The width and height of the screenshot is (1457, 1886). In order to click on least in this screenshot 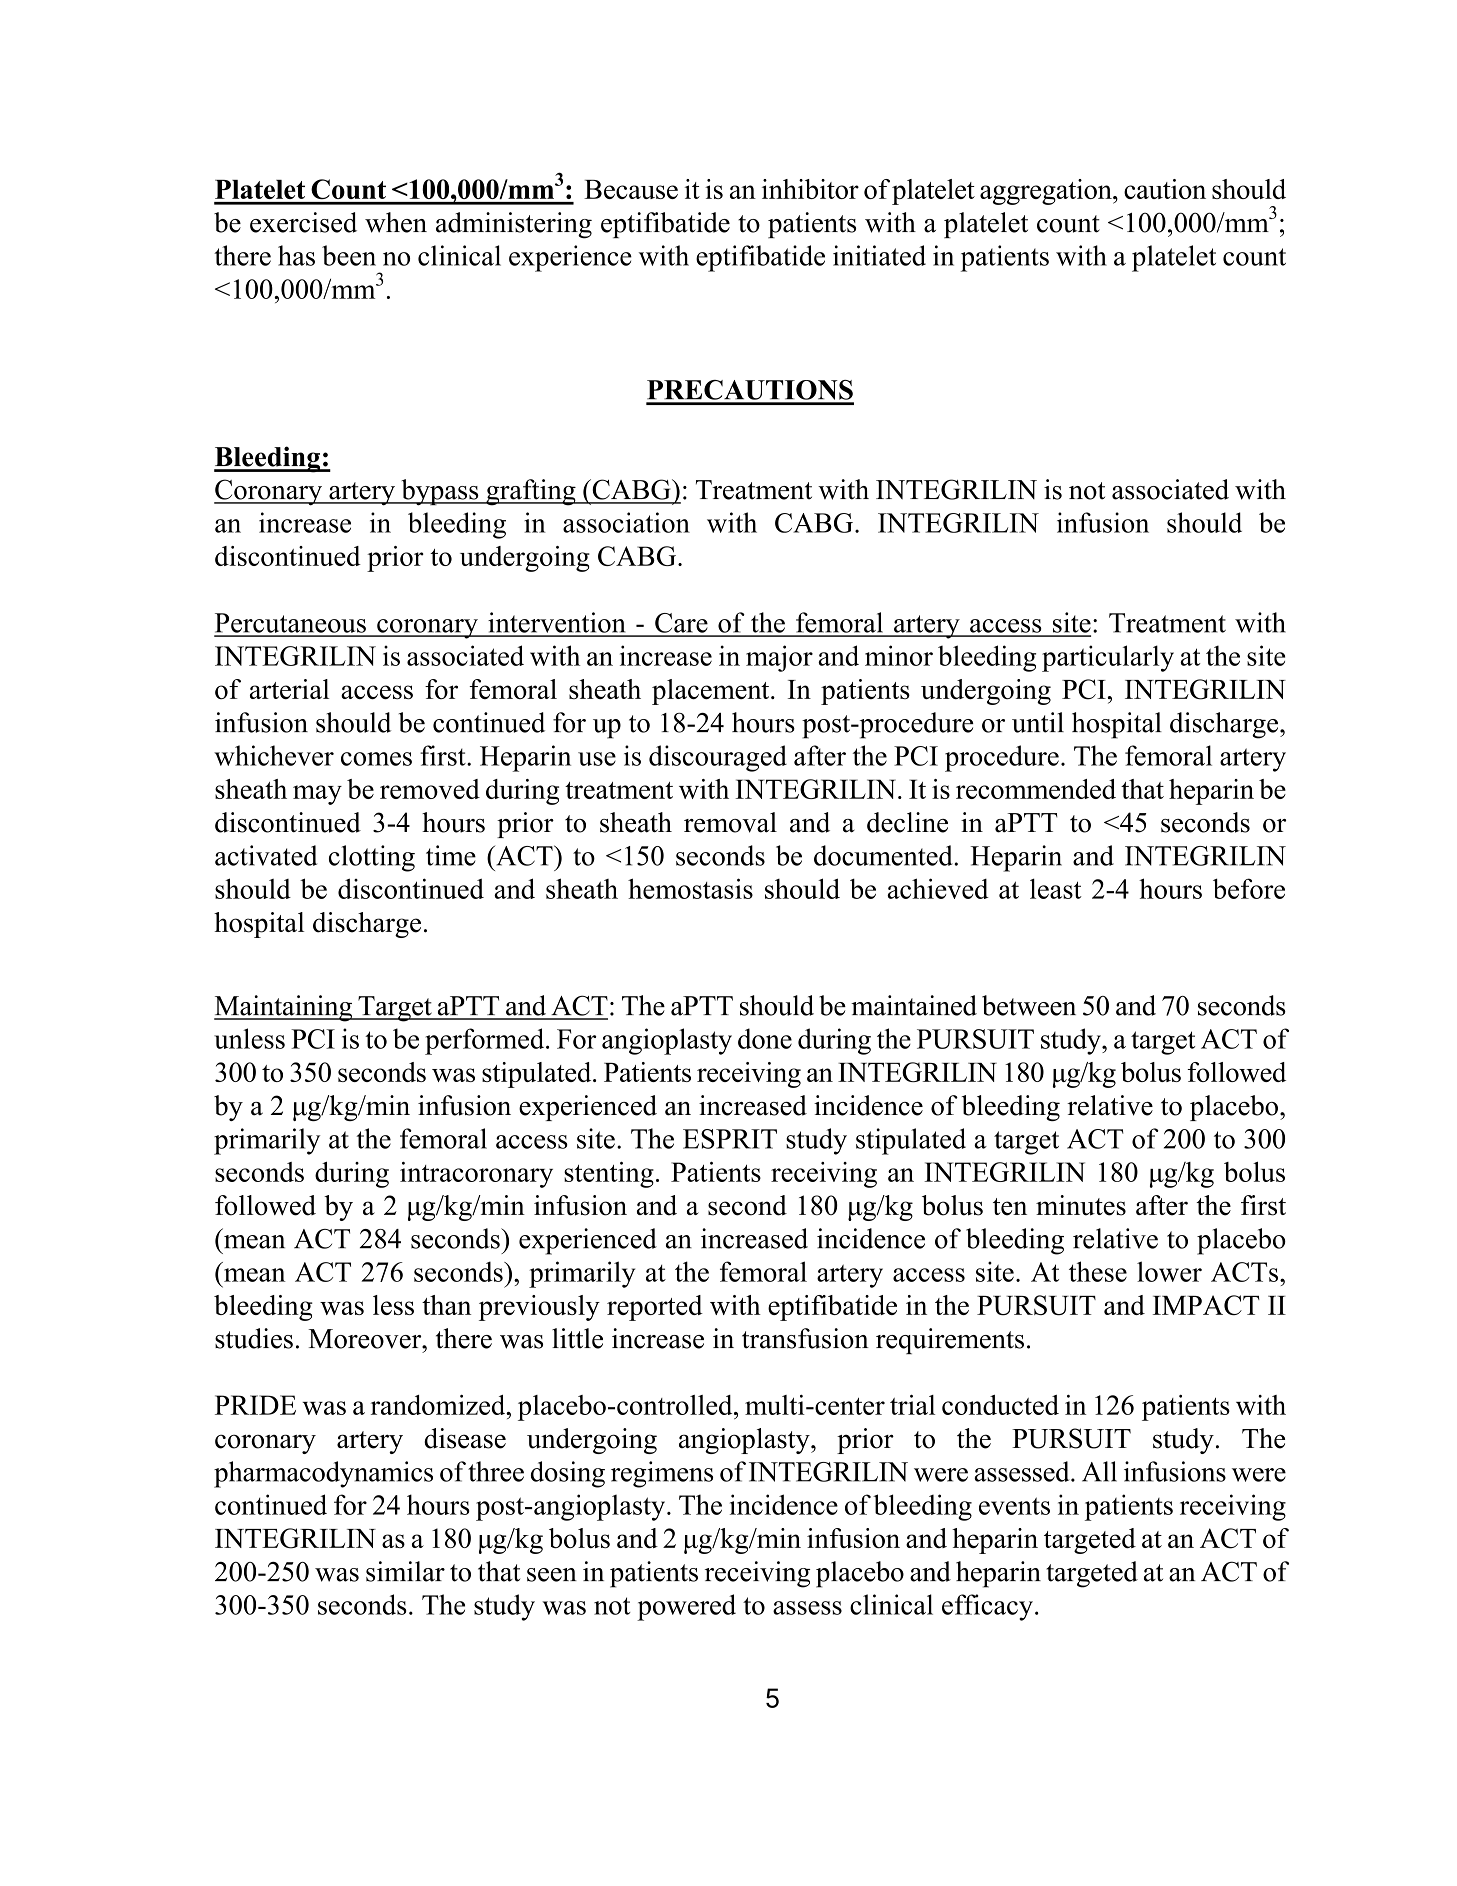, I will do `click(1056, 888)`.
